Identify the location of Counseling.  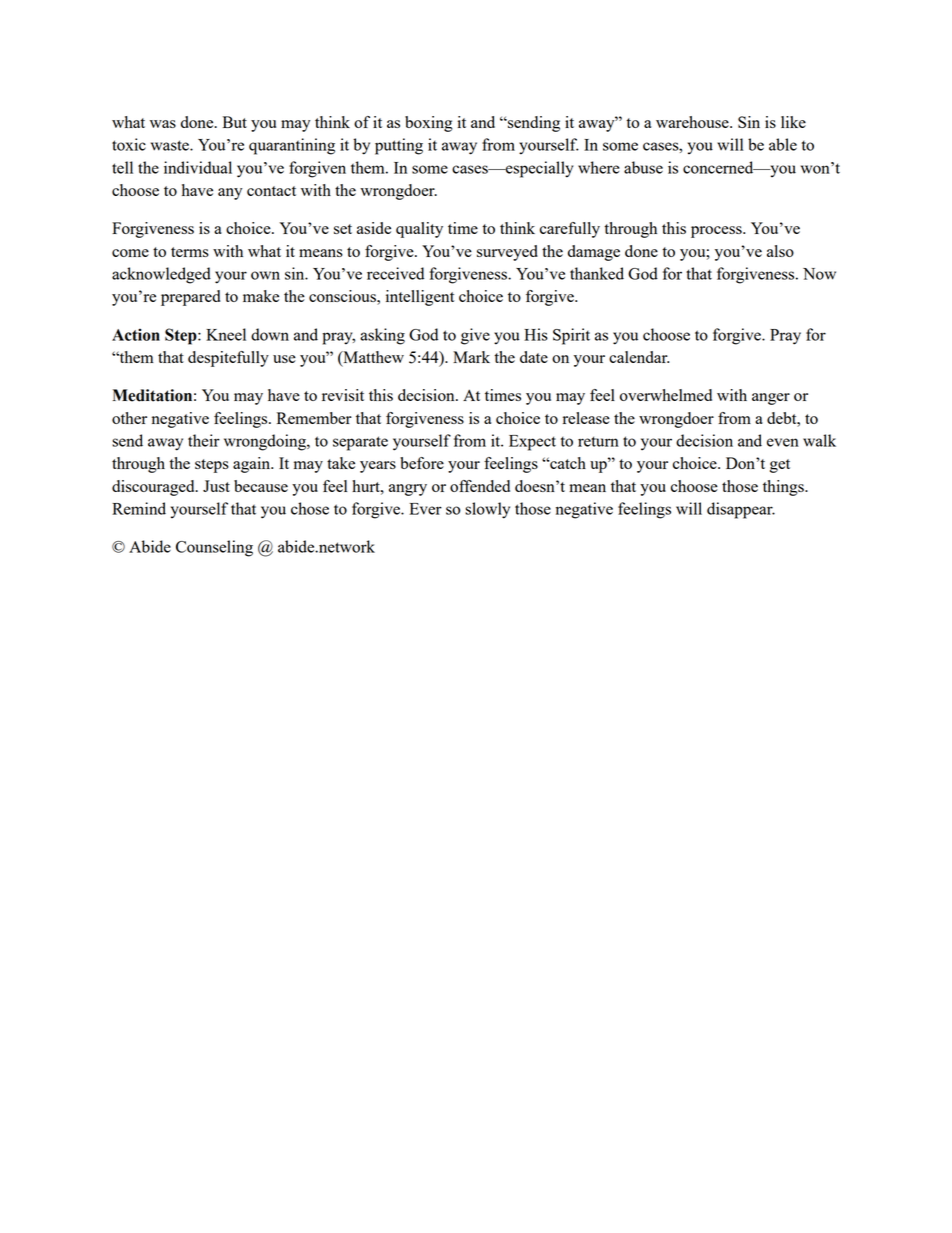
(214, 548).
